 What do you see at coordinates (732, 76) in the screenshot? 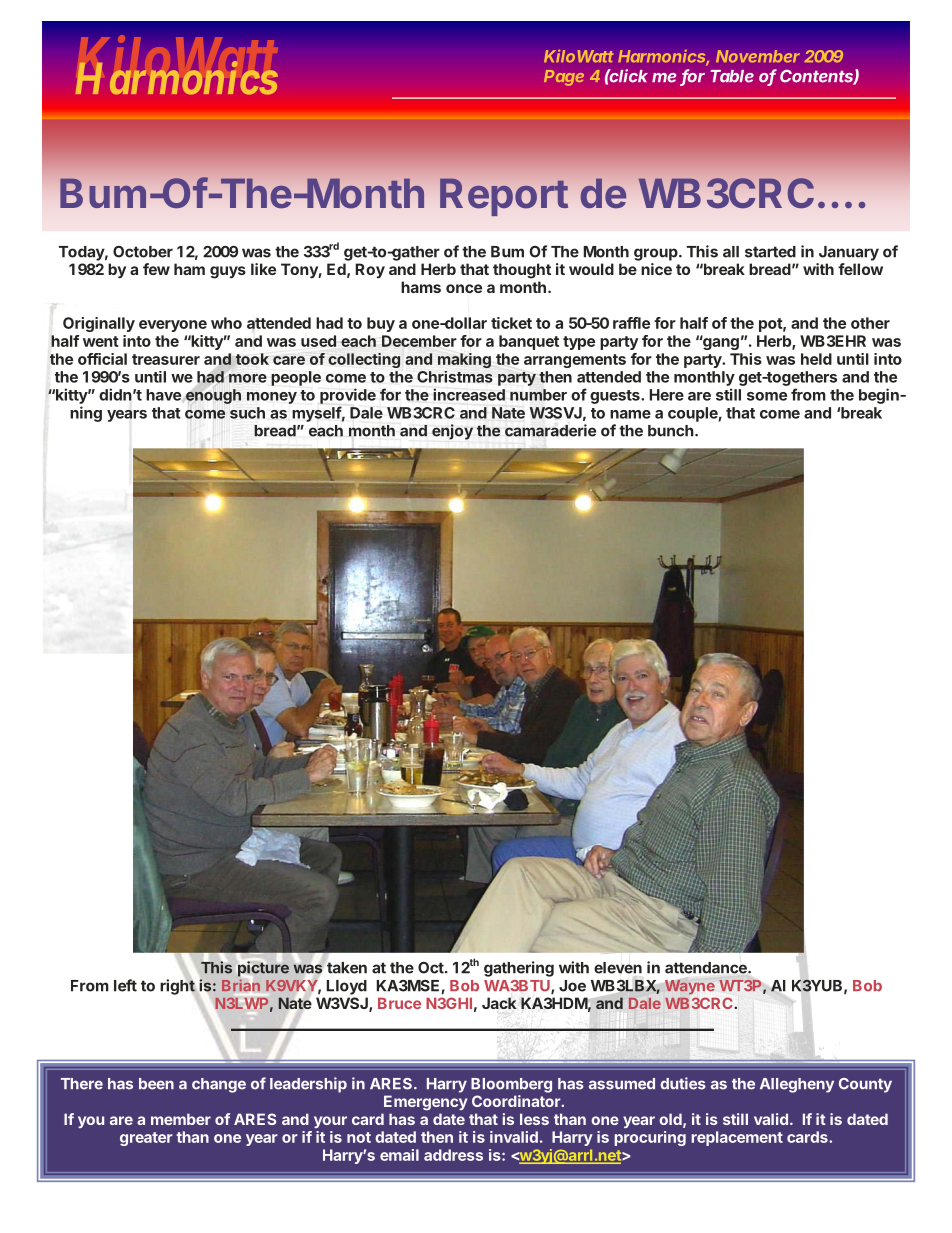
I see `Table` at bounding box center [732, 76].
